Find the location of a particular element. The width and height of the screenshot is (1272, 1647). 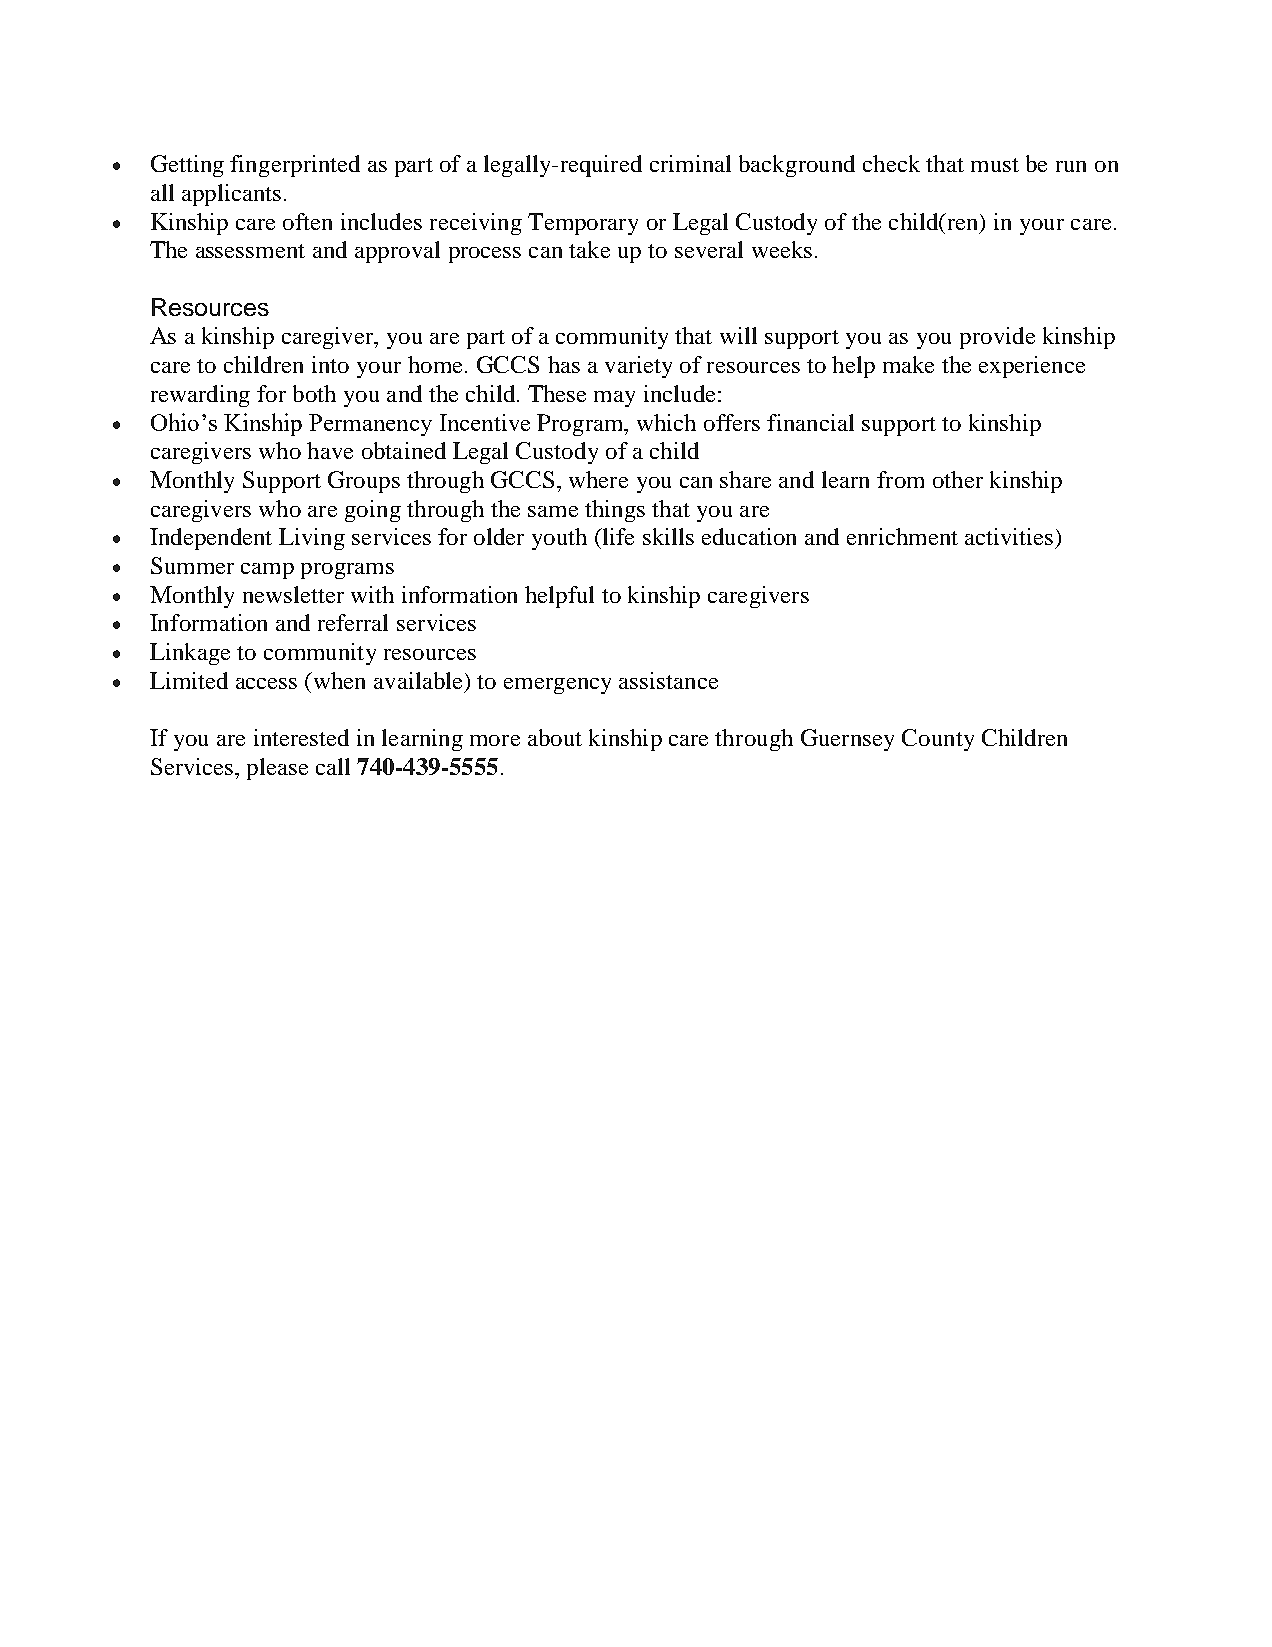

interested is located at coordinates (301, 737).
